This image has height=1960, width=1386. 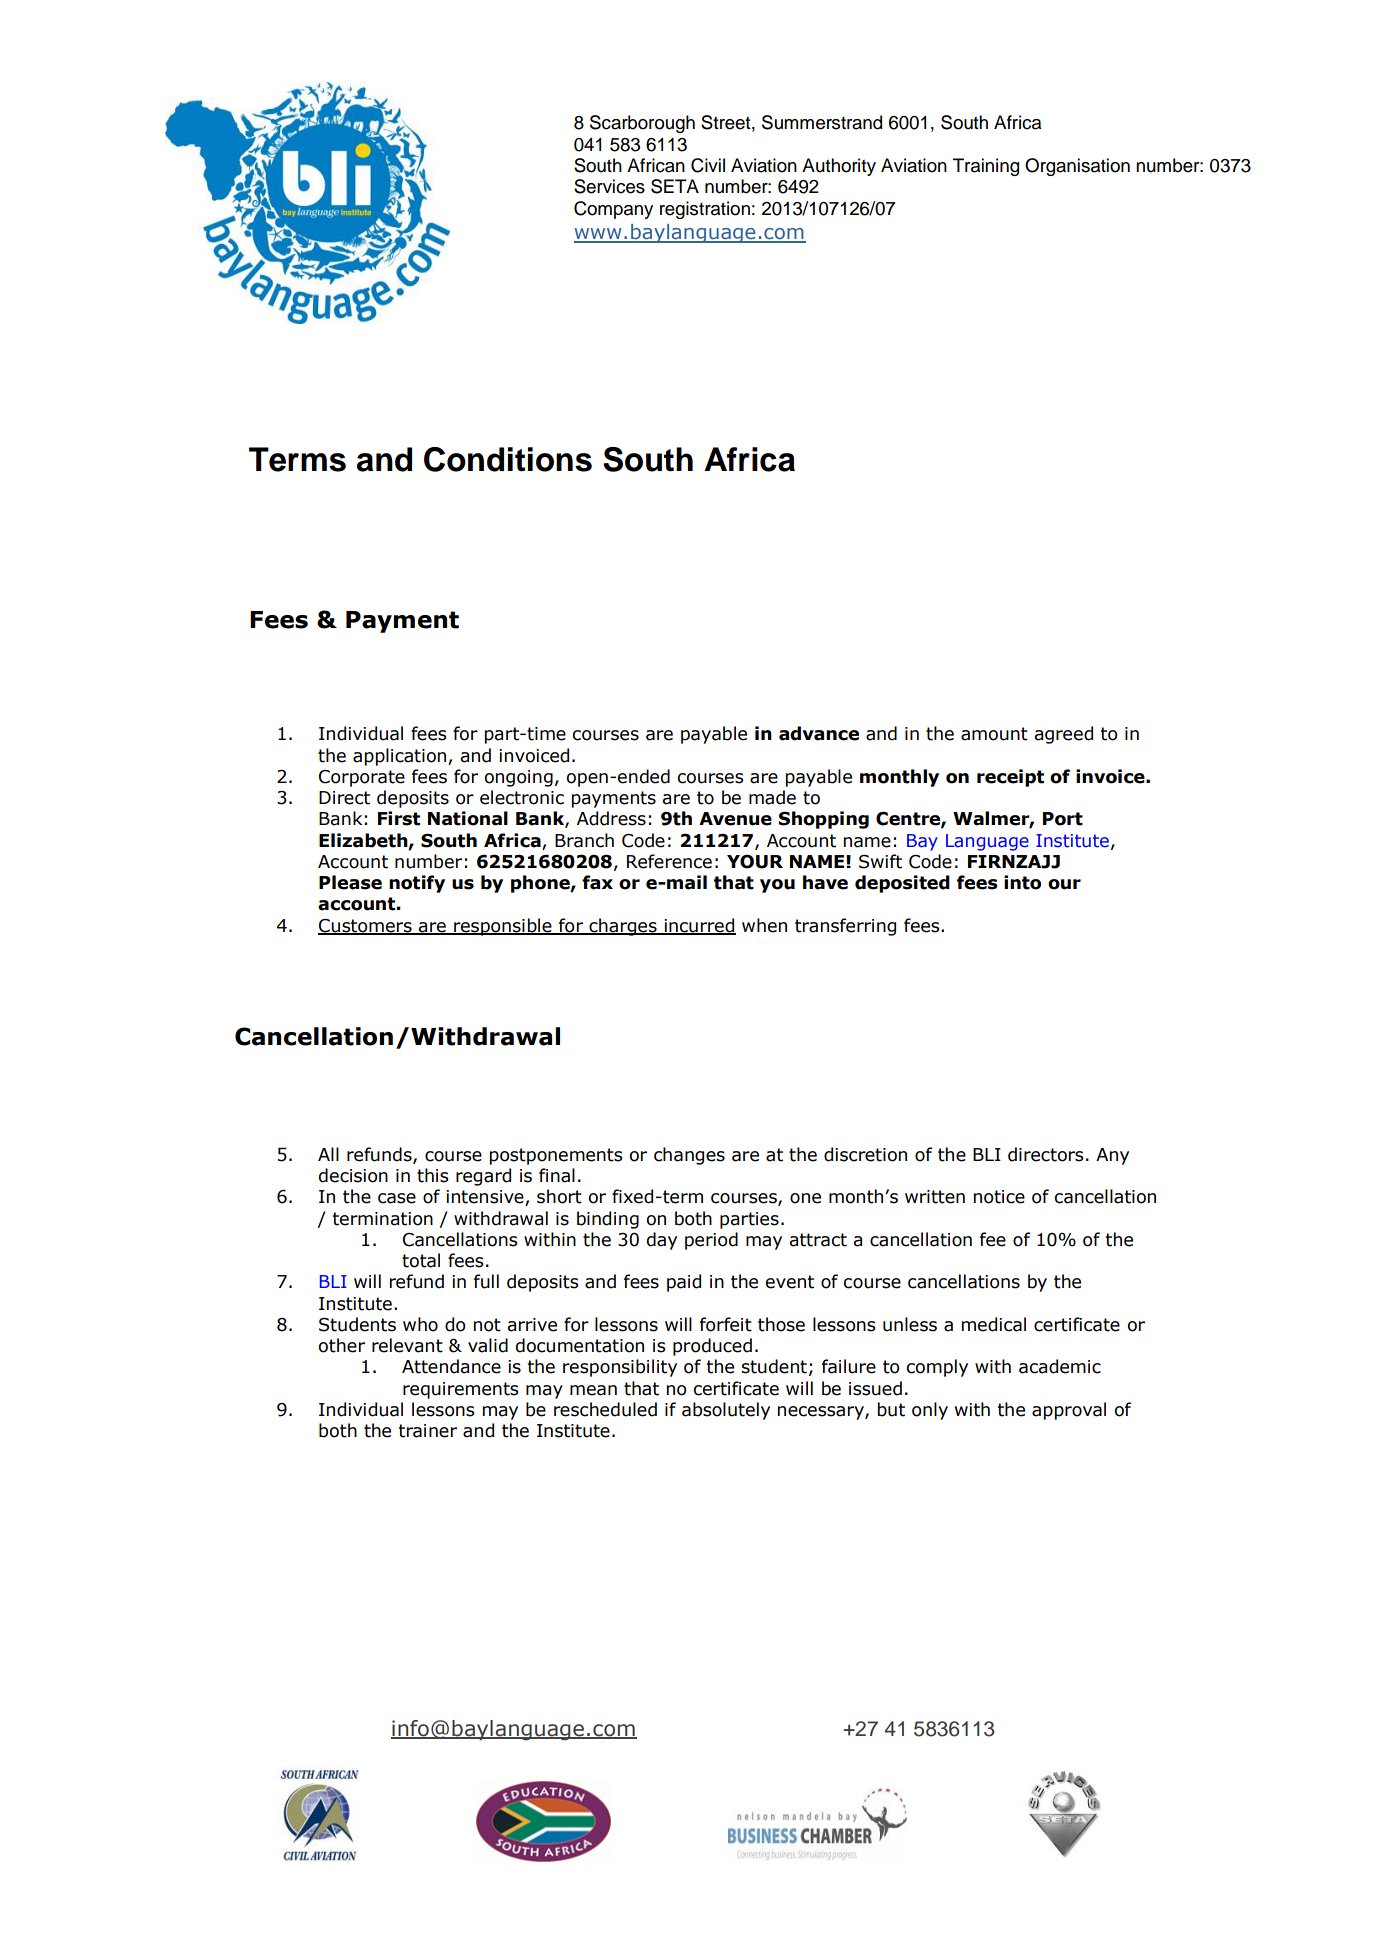 I want to click on absolutely, so click(x=726, y=1411).
